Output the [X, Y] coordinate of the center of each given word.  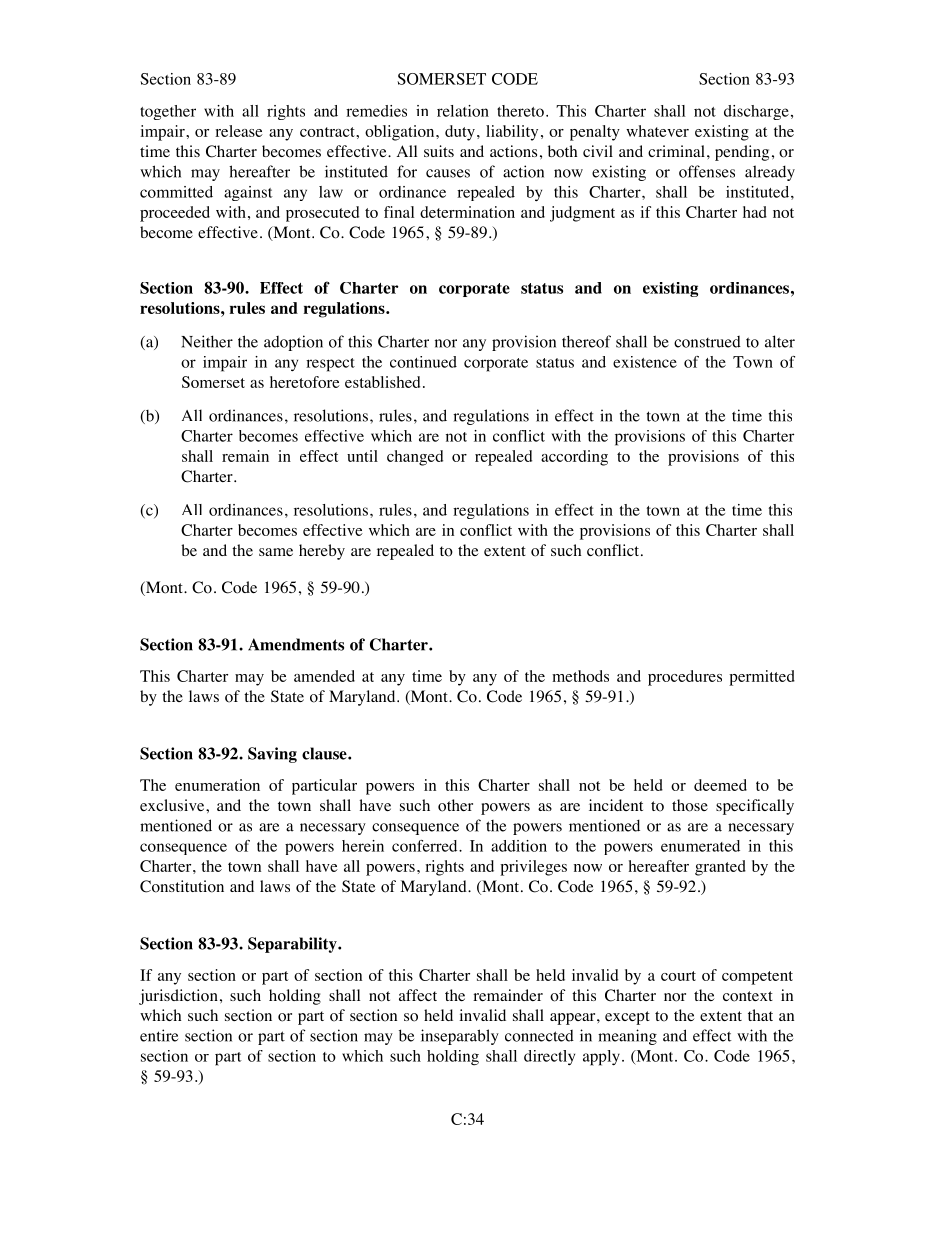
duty [460, 133]
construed [707, 342]
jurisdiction [178, 997]
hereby [322, 552]
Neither [207, 341]
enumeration [217, 785]
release [239, 131]
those [690, 805]
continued [423, 362]
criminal [676, 151]
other [455, 805]
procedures [685, 678]
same [276, 552]
